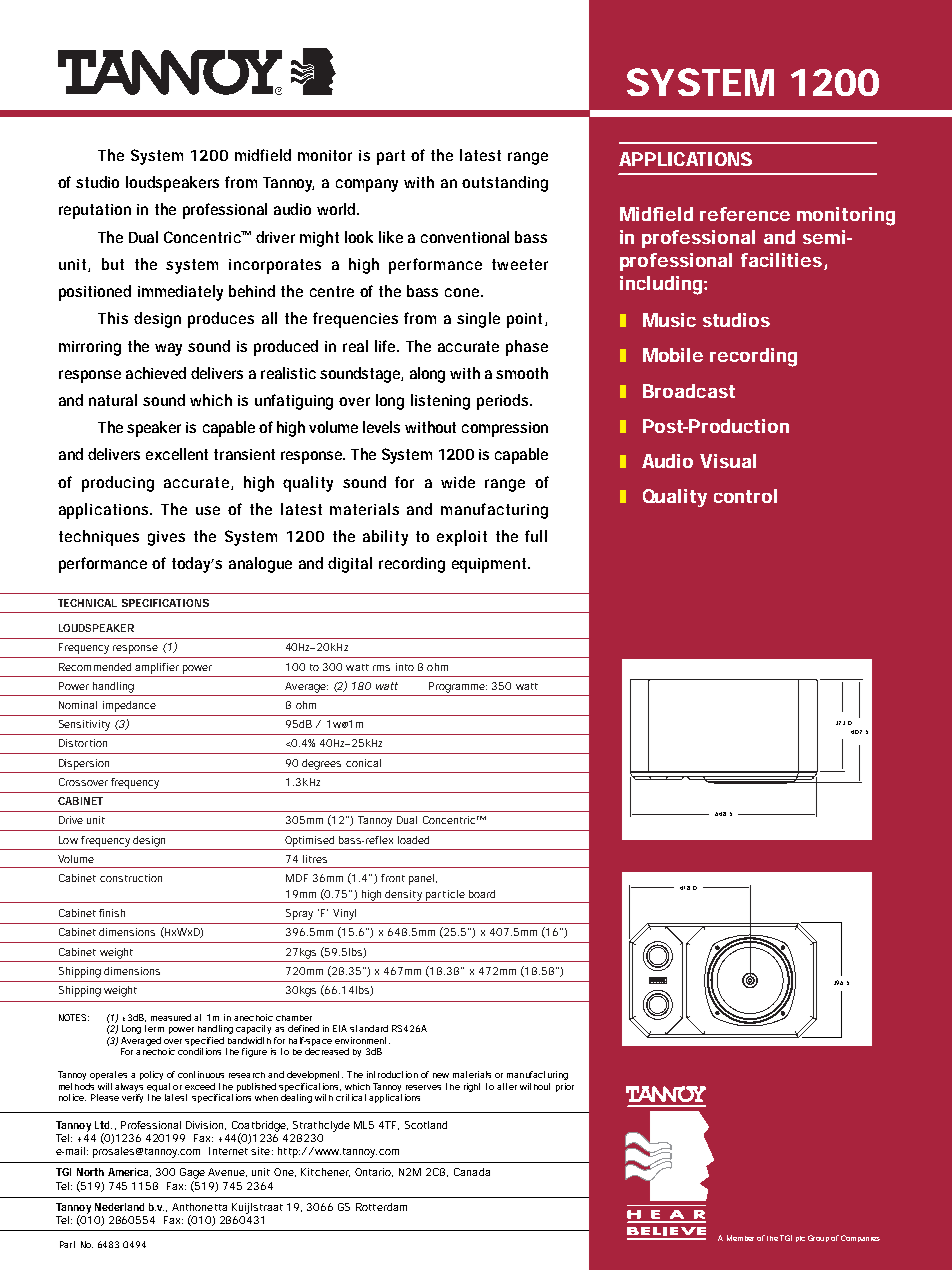  What do you see at coordinates (745, 496) in the screenshot?
I see `control` at bounding box center [745, 496].
